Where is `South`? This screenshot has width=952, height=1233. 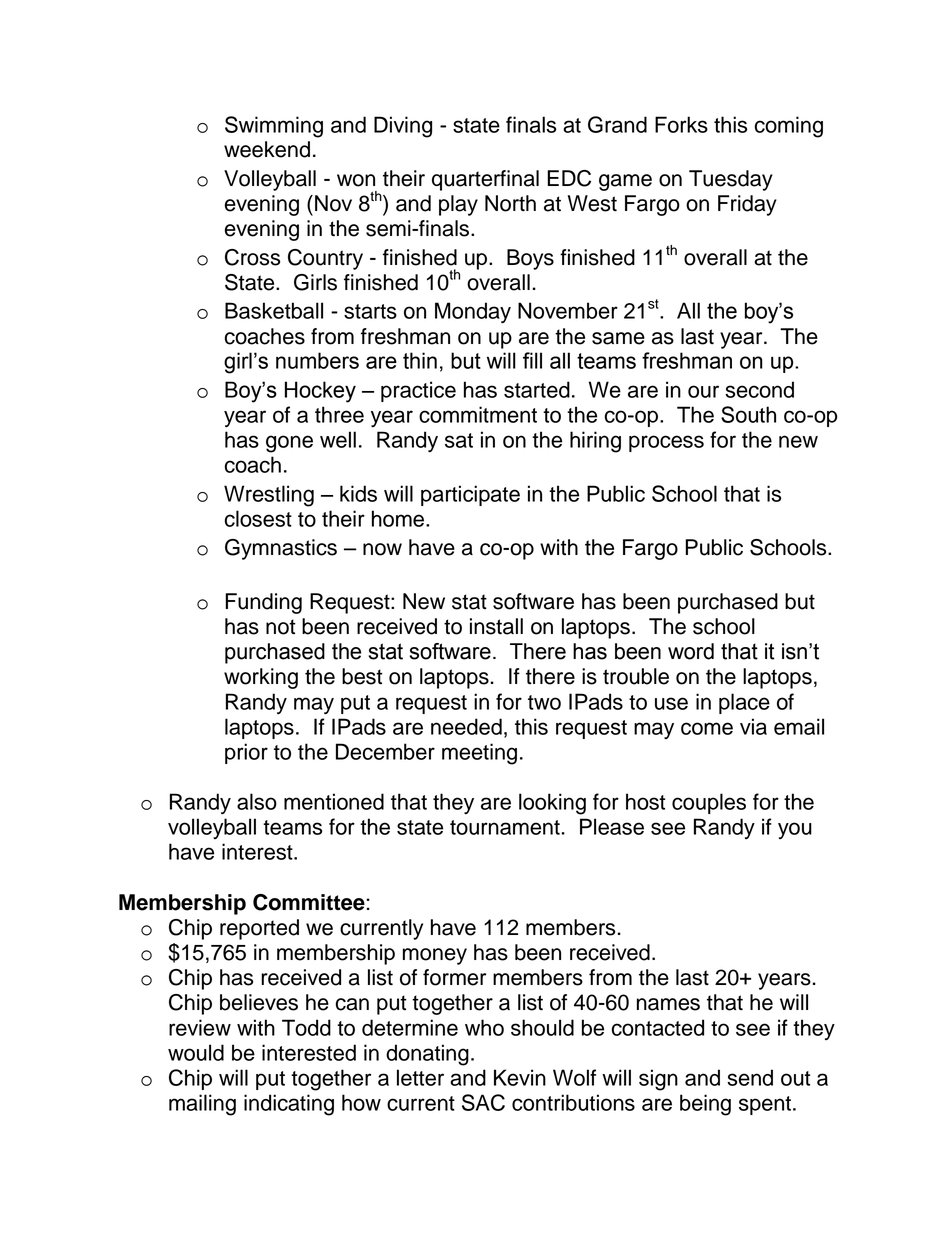
South is located at coordinates (748, 414).
